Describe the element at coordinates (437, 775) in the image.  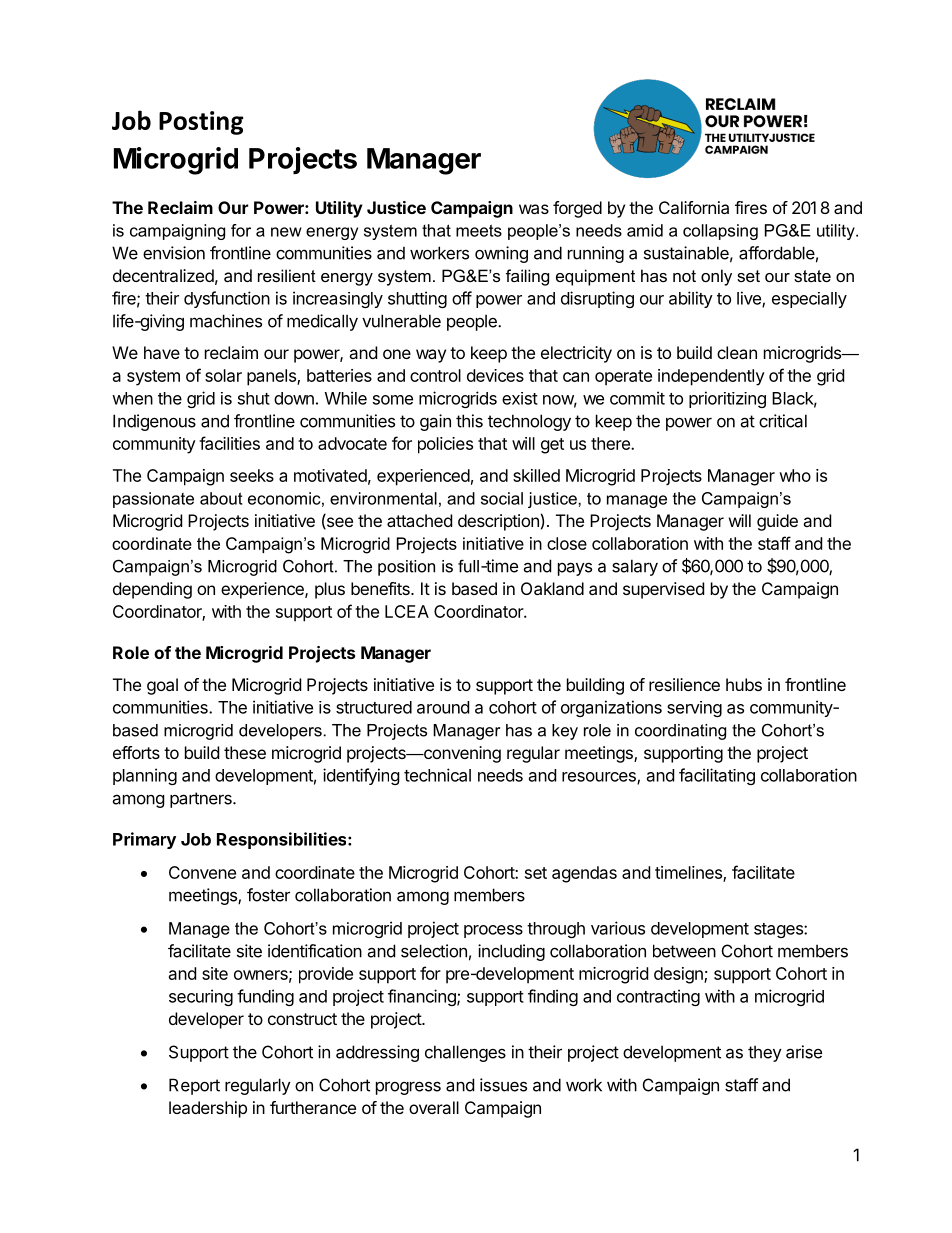
I see `technical` at that location.
